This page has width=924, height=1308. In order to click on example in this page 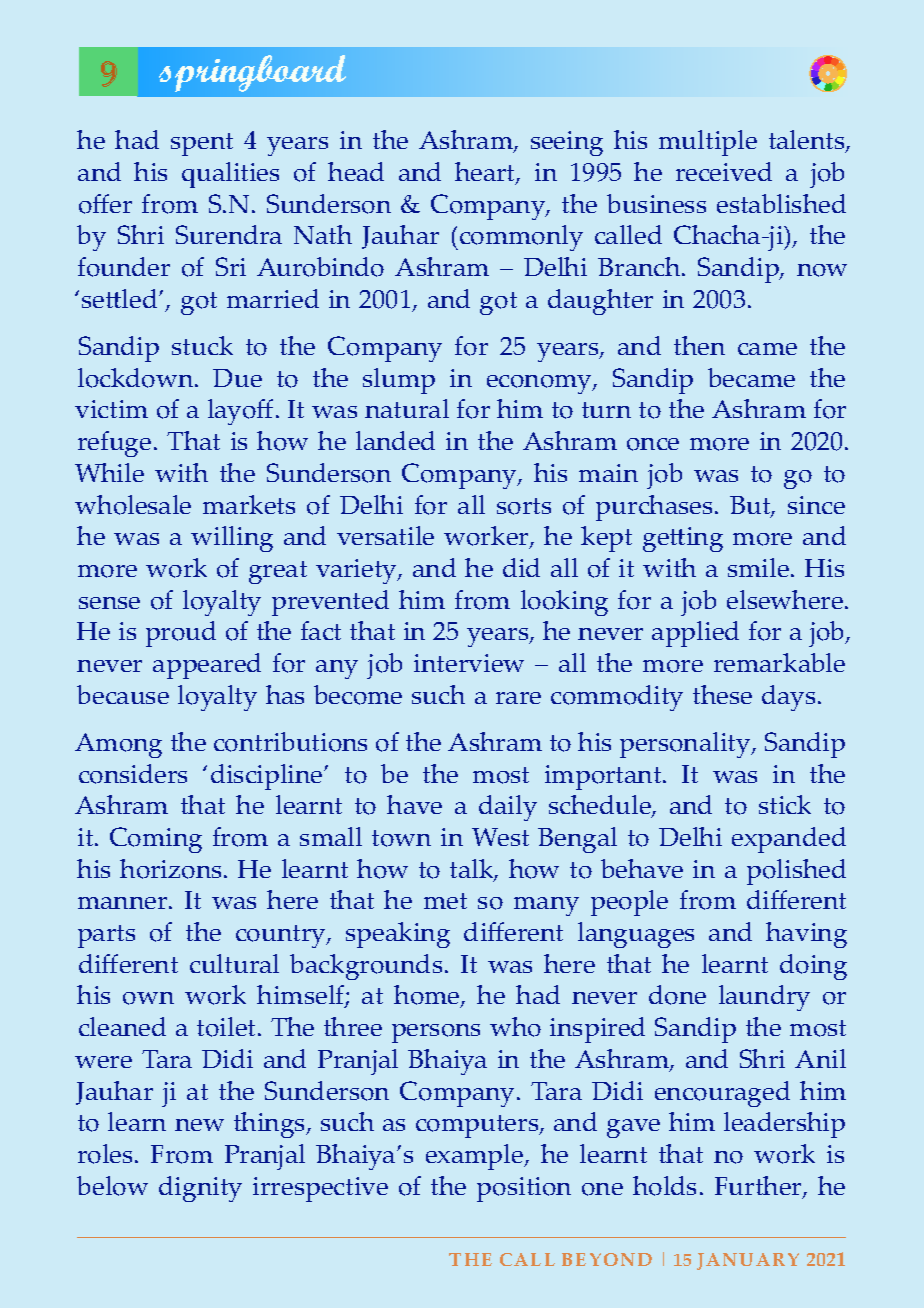, I will do `click(476, 1157)`.
